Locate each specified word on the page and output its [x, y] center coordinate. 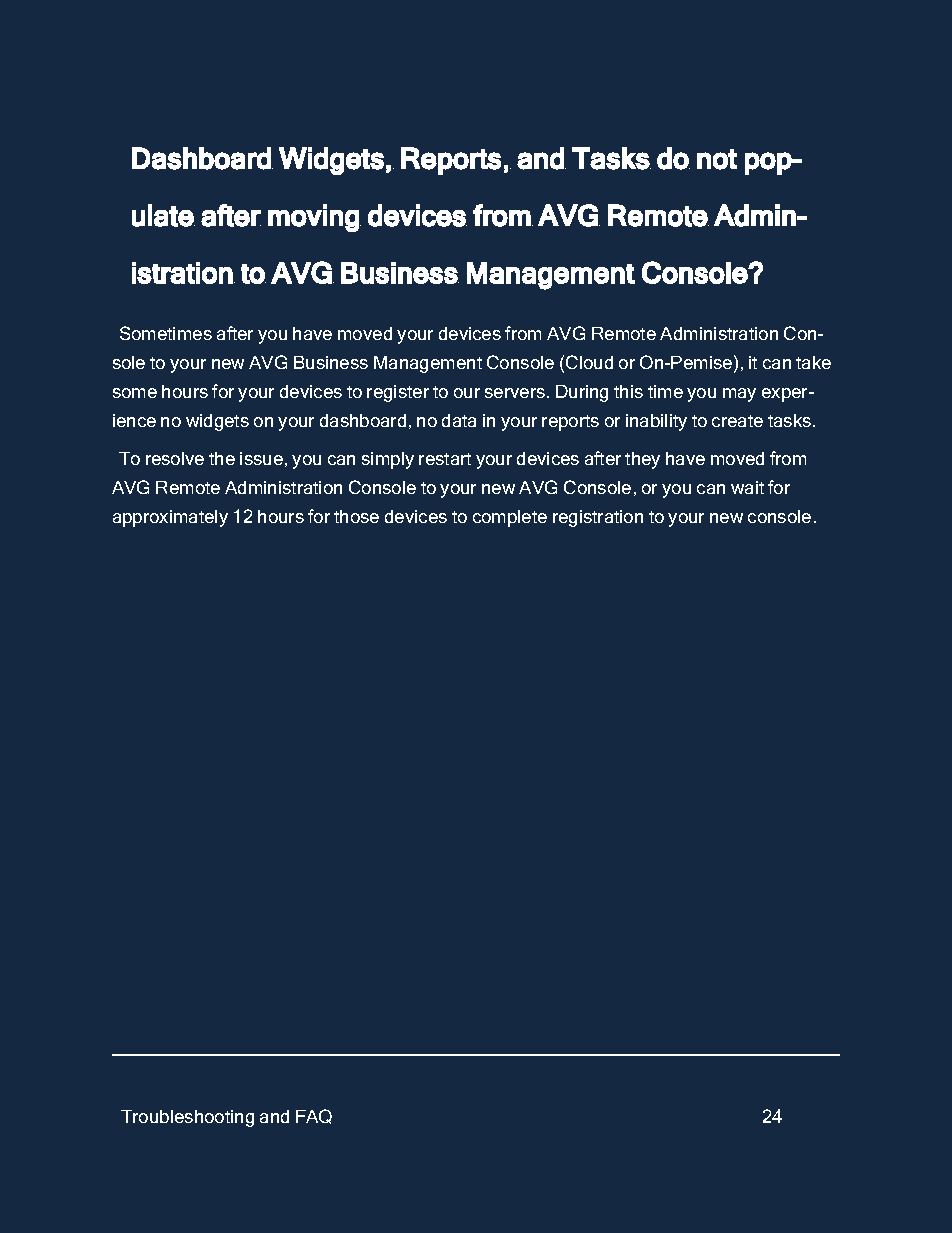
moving [314, 218]
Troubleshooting [187, 1118]
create [737, 421]
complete [510, 518]
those [356, 516]
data [459, 420]
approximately [170, 518]
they [642, 460]
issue [261, 458]
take [813, 362]
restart [445, 459]
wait [747, 487]
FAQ [314, 1116]
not [717, 159]
